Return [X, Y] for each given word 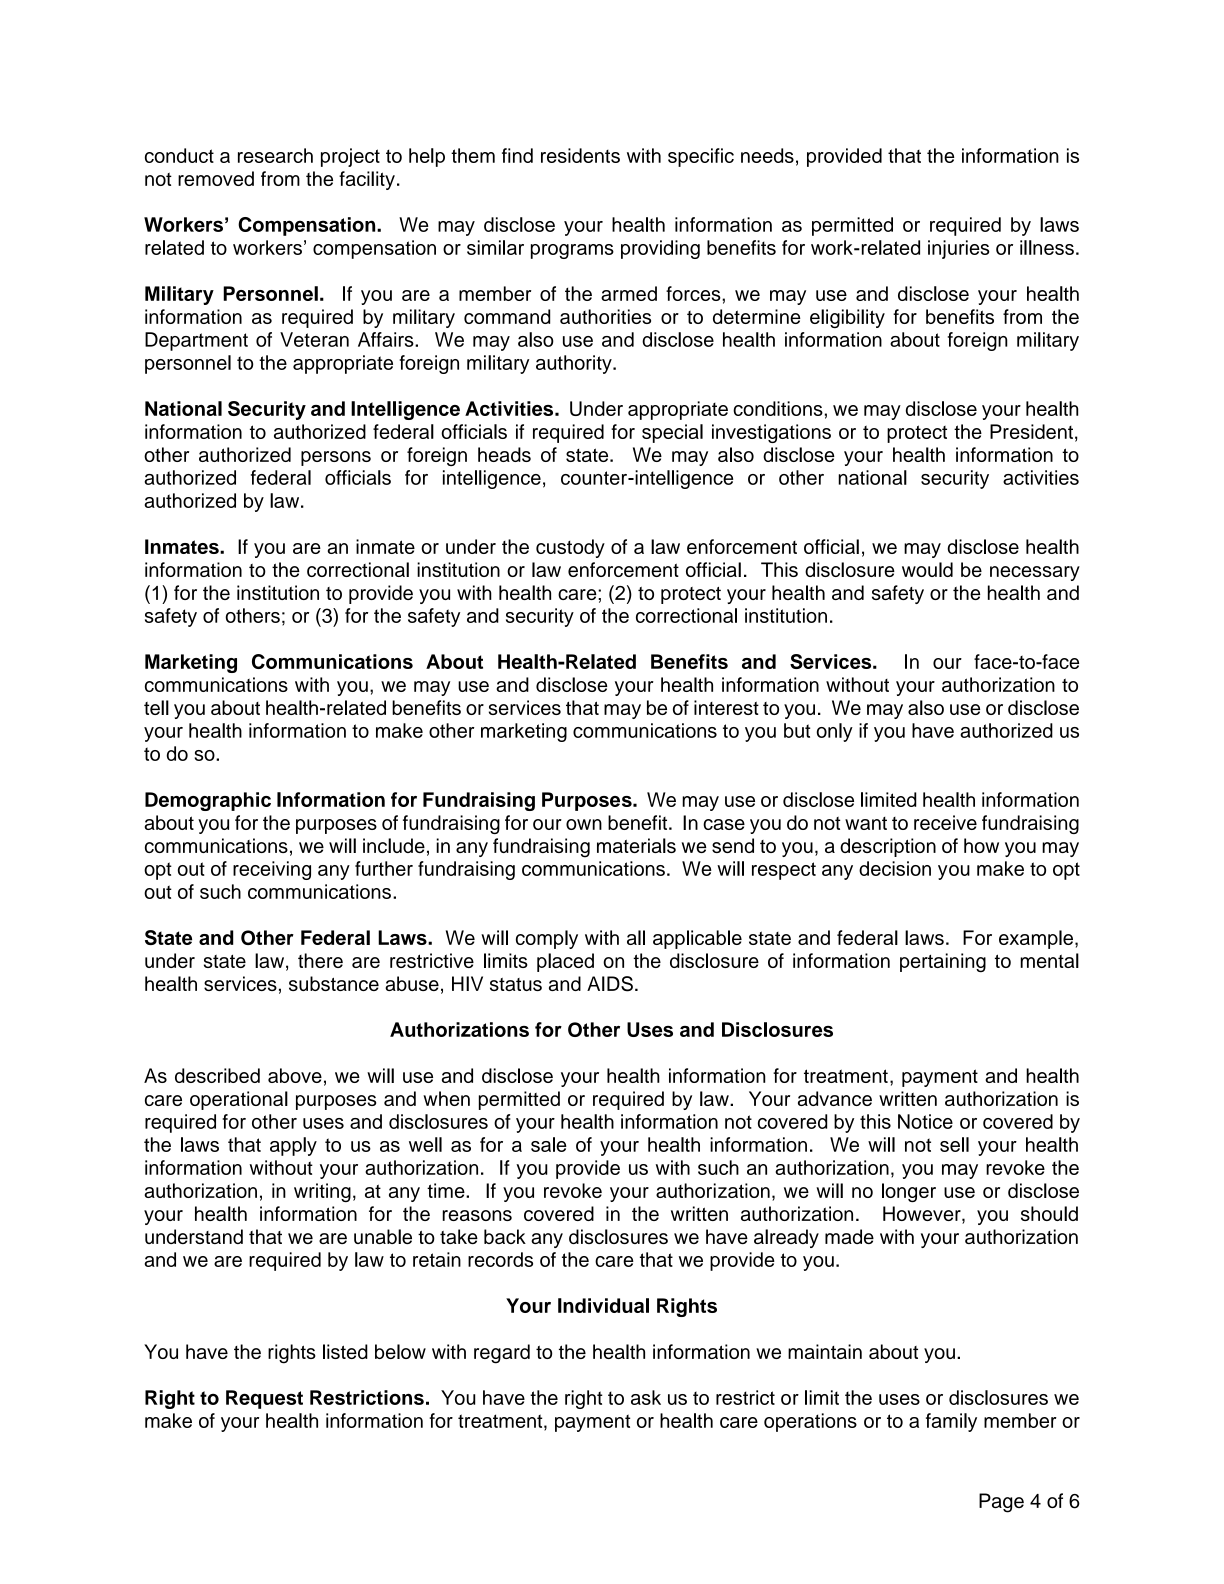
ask [646, 1397]
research [275, 155]
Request [264, 1399]
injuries [959, 249]
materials [636, 845]
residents [580, 155]
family [951, 1422]
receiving [272, 870]
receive [945, 822]
